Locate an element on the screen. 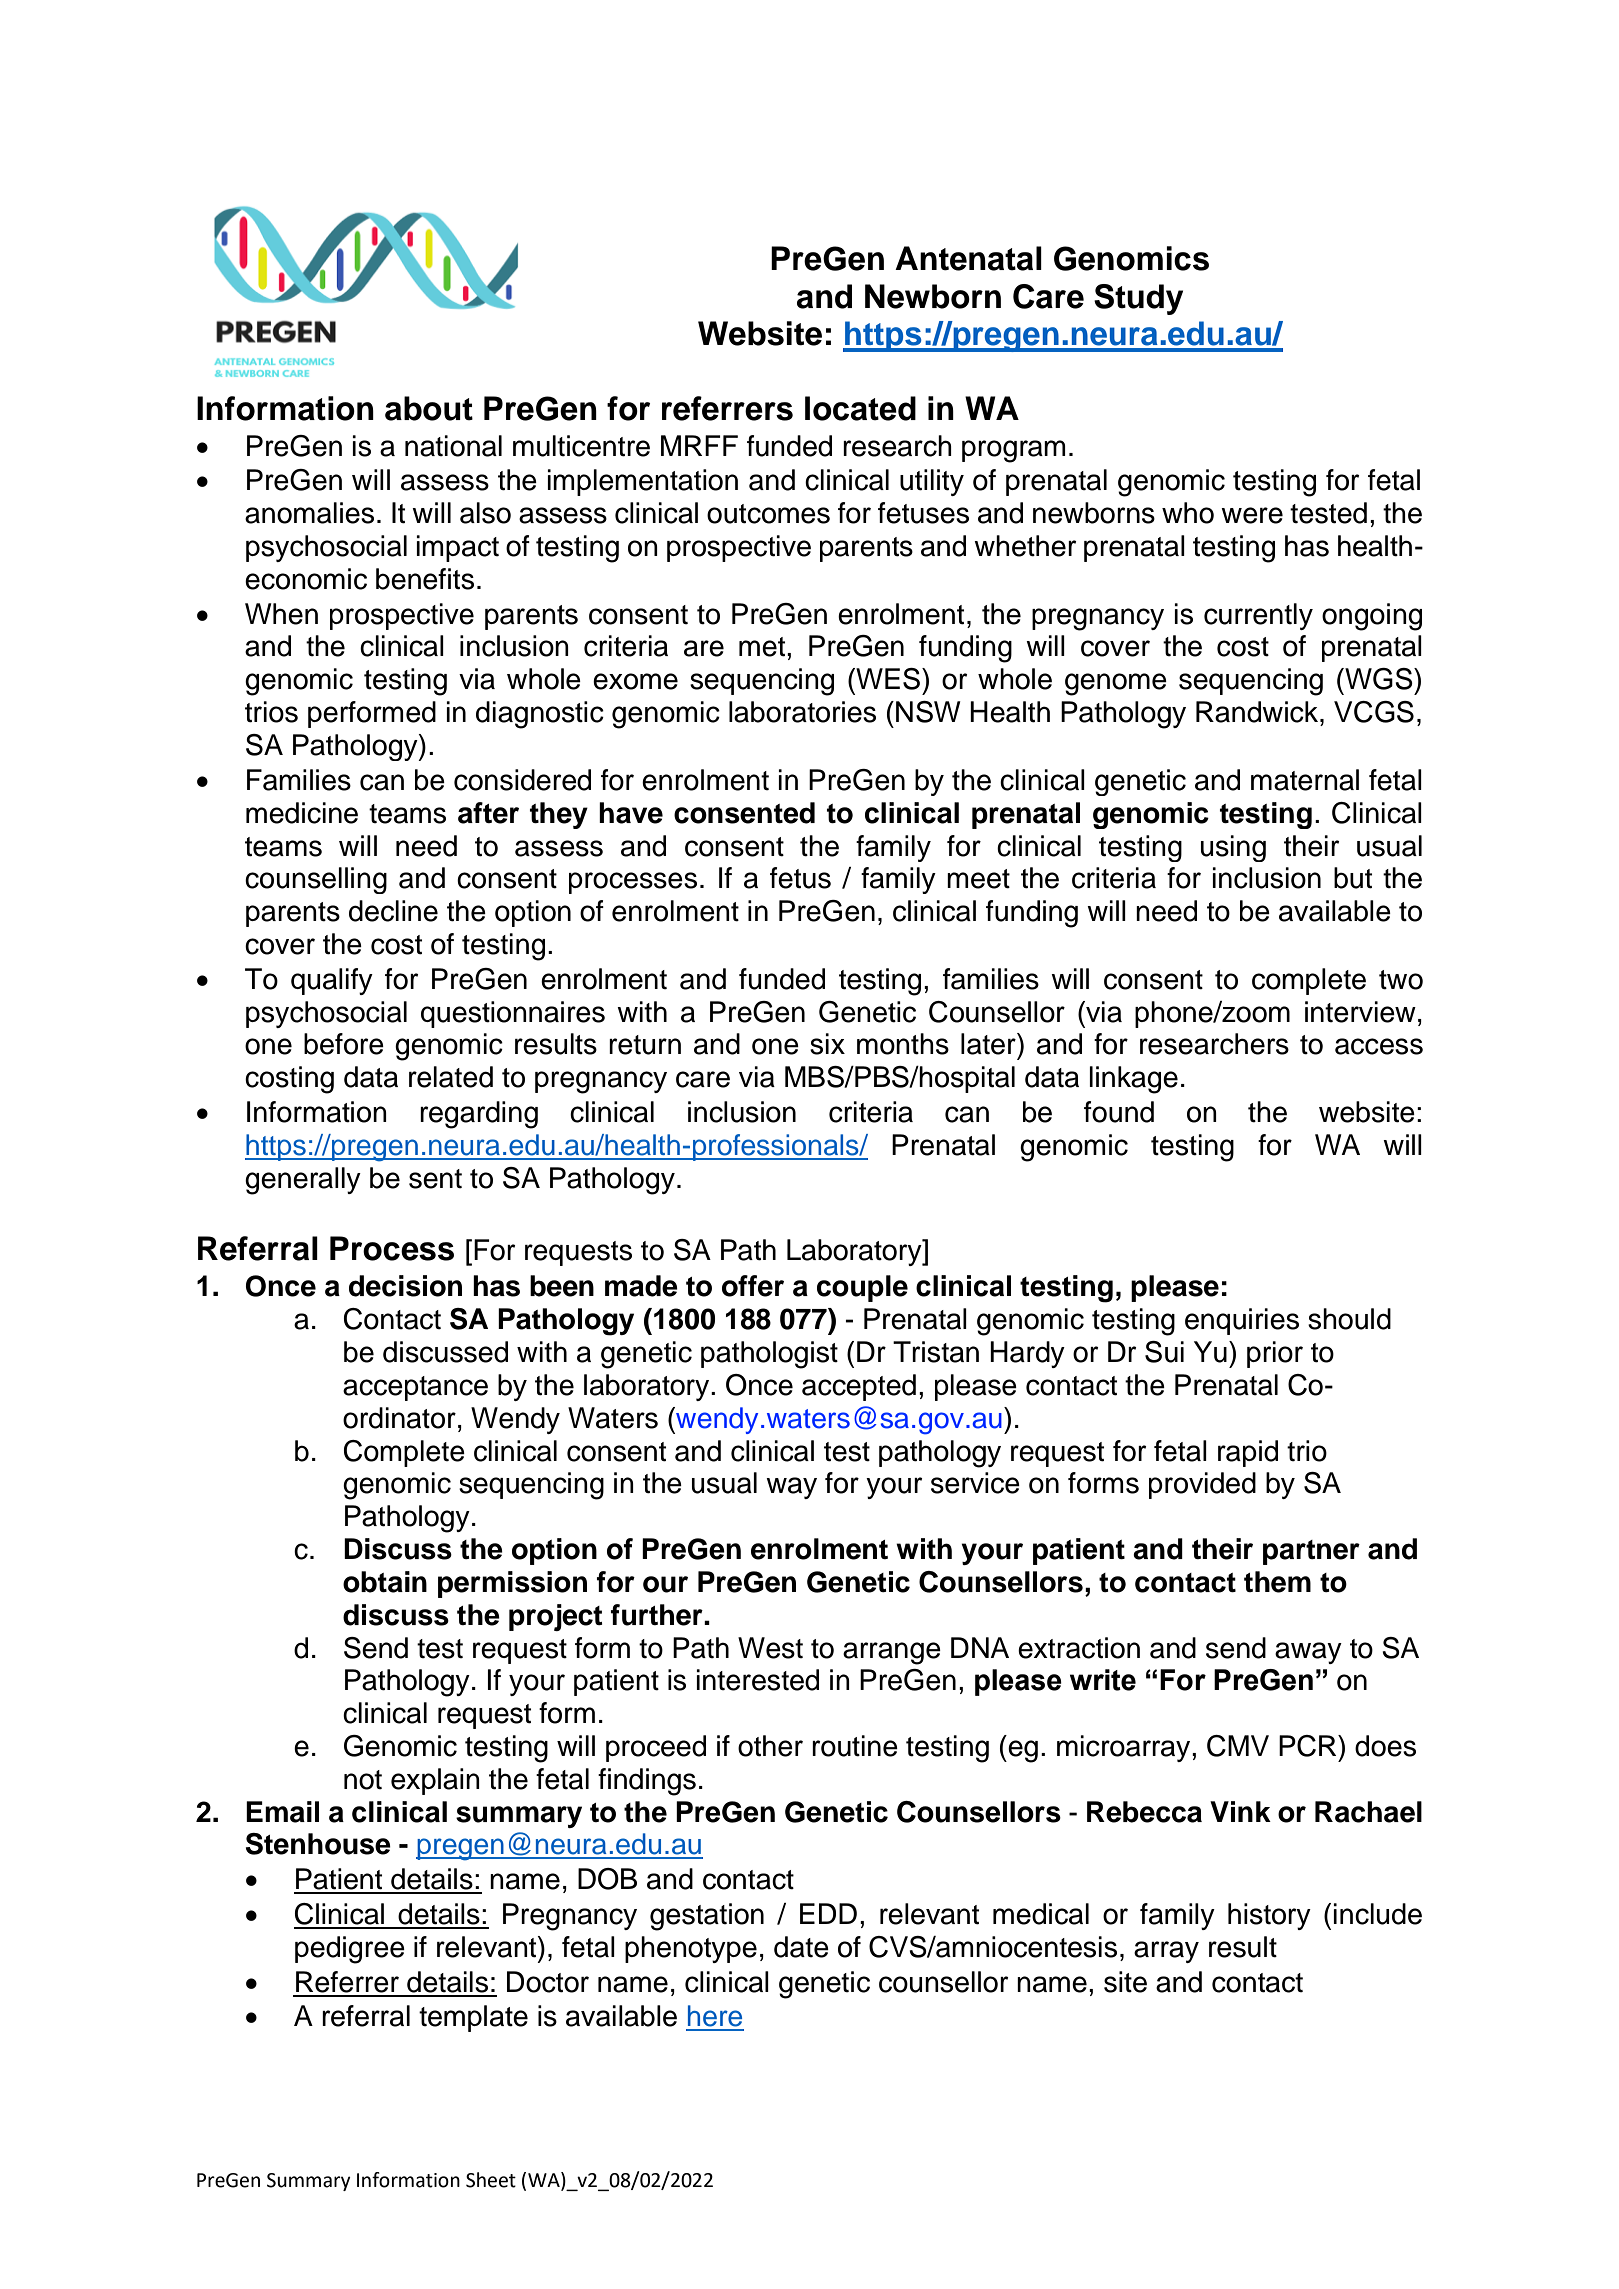  routine is located at coordinates (855, 1746).
